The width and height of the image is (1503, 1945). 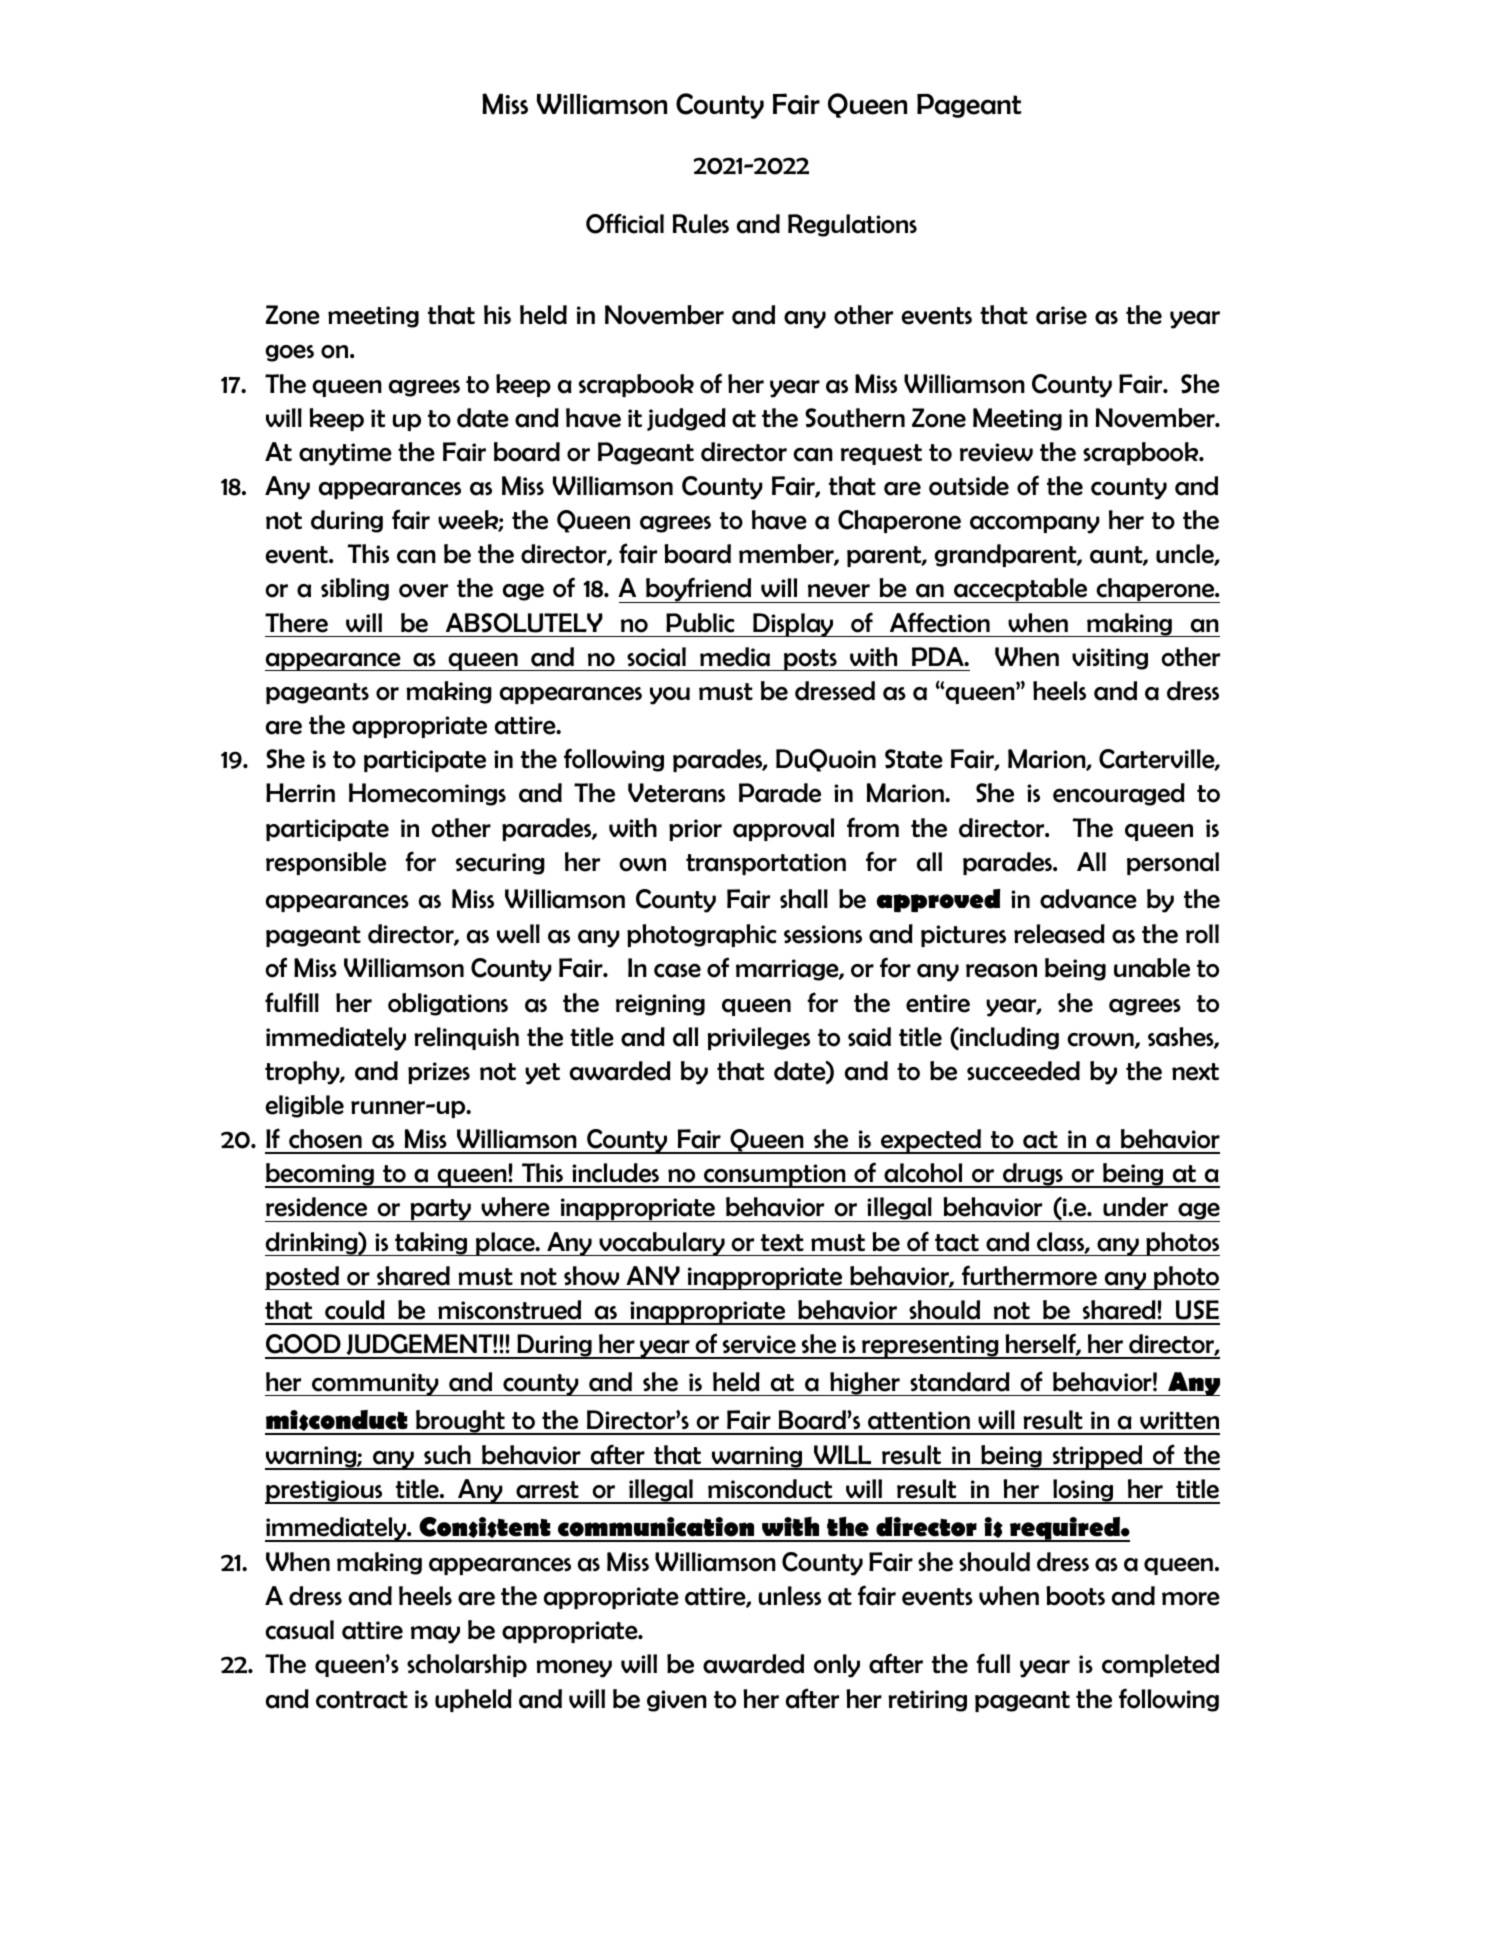 What do you see at coordinates (1061, 315) in the image?
I see `arise` at bounding box center [1061, 315].
